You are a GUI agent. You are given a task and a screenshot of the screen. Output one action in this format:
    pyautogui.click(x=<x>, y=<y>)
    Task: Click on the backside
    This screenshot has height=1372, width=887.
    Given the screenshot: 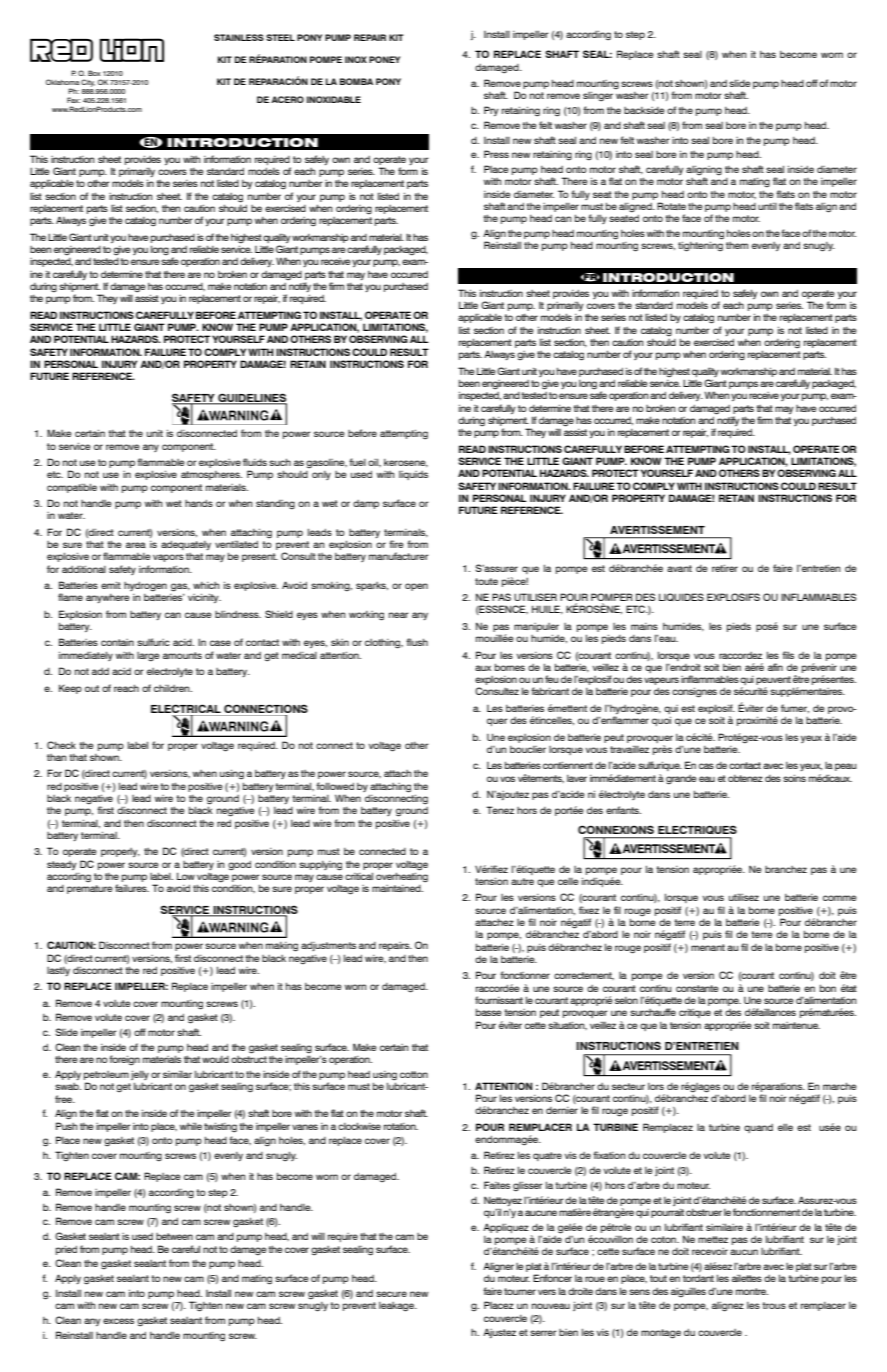 What is the action you would take?
    pyautogui.click(x=644, y=110)
